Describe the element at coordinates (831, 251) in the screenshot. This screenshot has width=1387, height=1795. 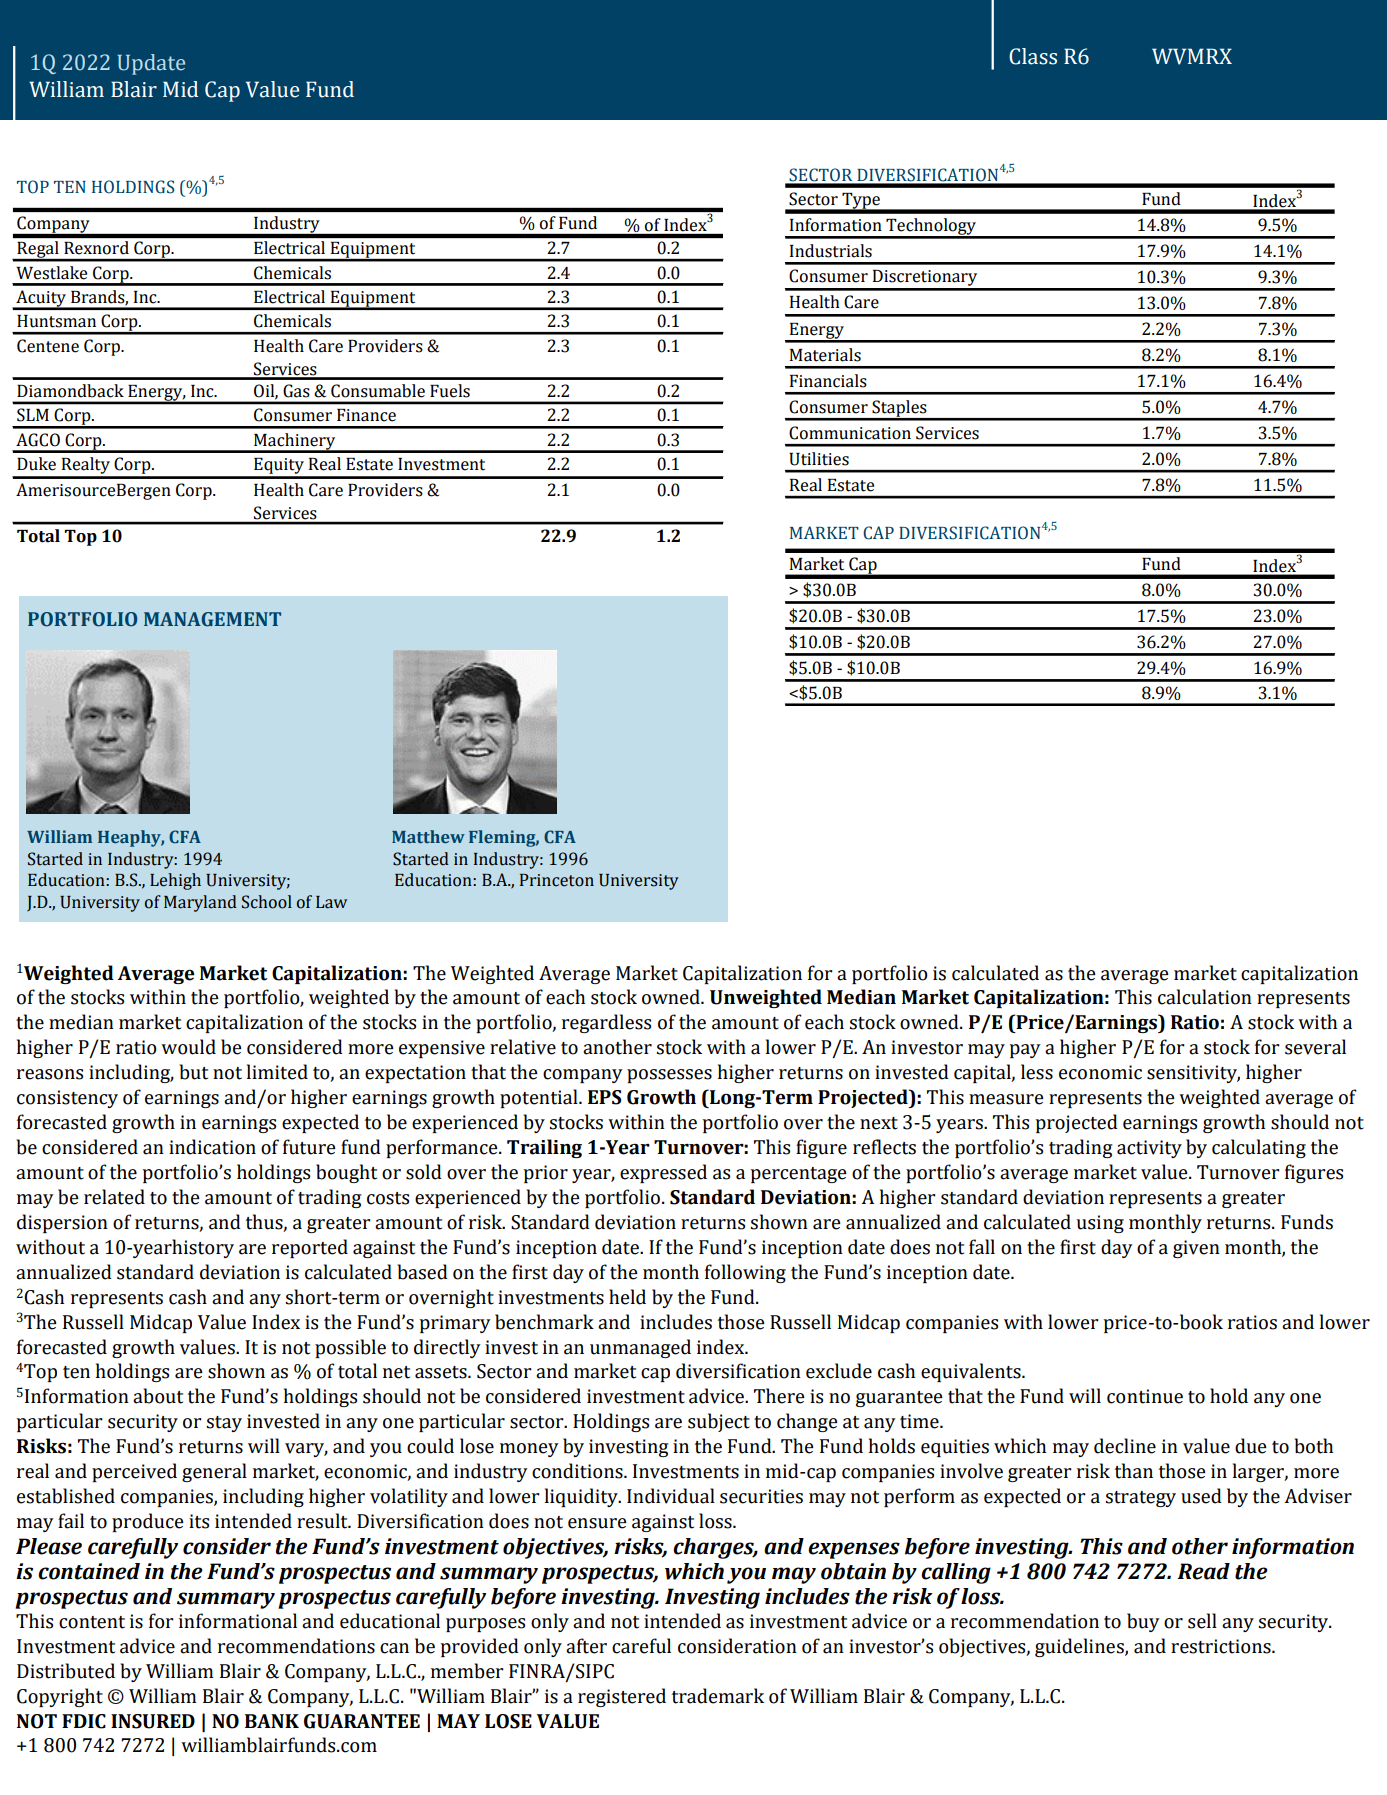
I see `Industrials` at that location.
